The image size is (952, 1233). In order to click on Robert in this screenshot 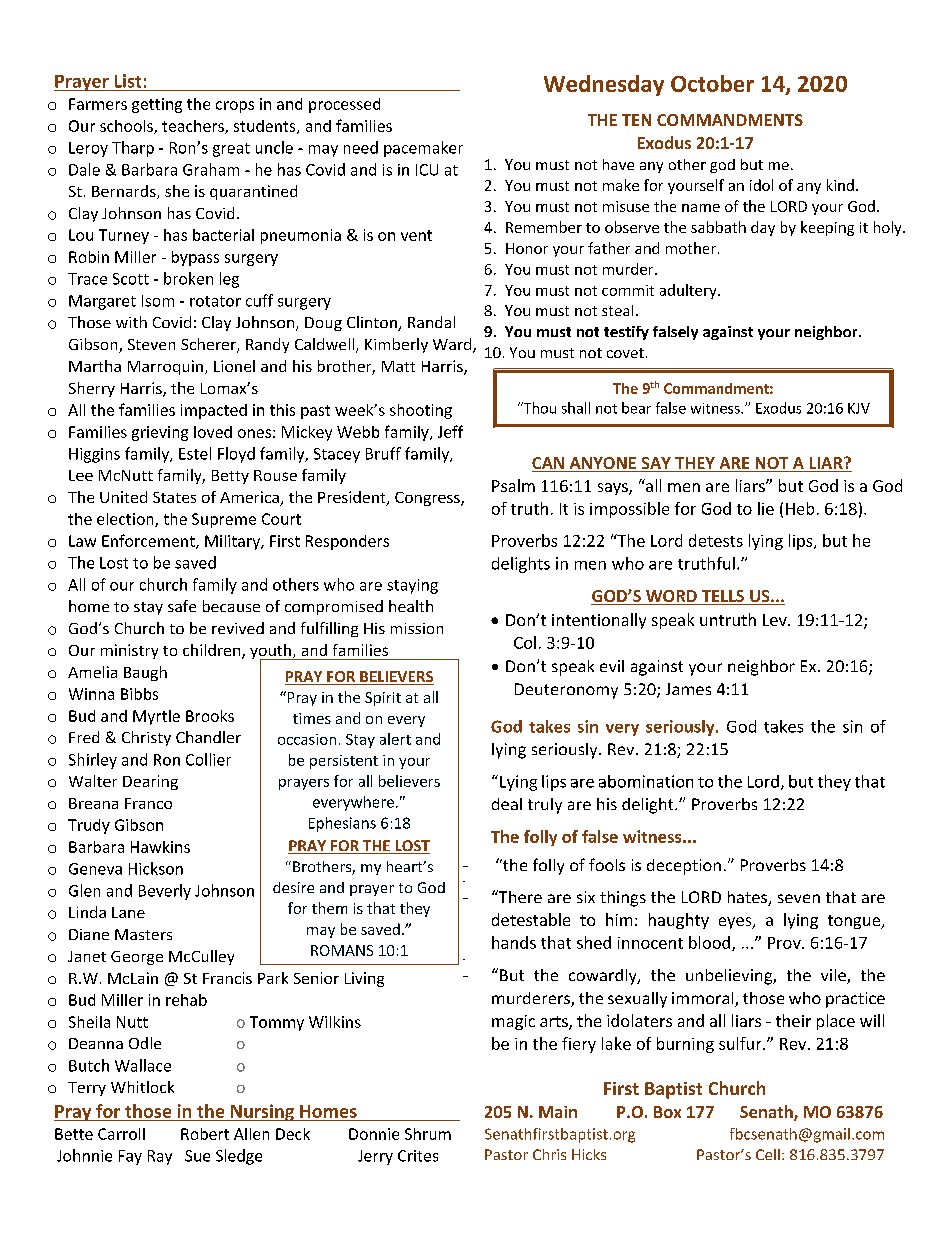, I will do `click(205, 1134)`.
